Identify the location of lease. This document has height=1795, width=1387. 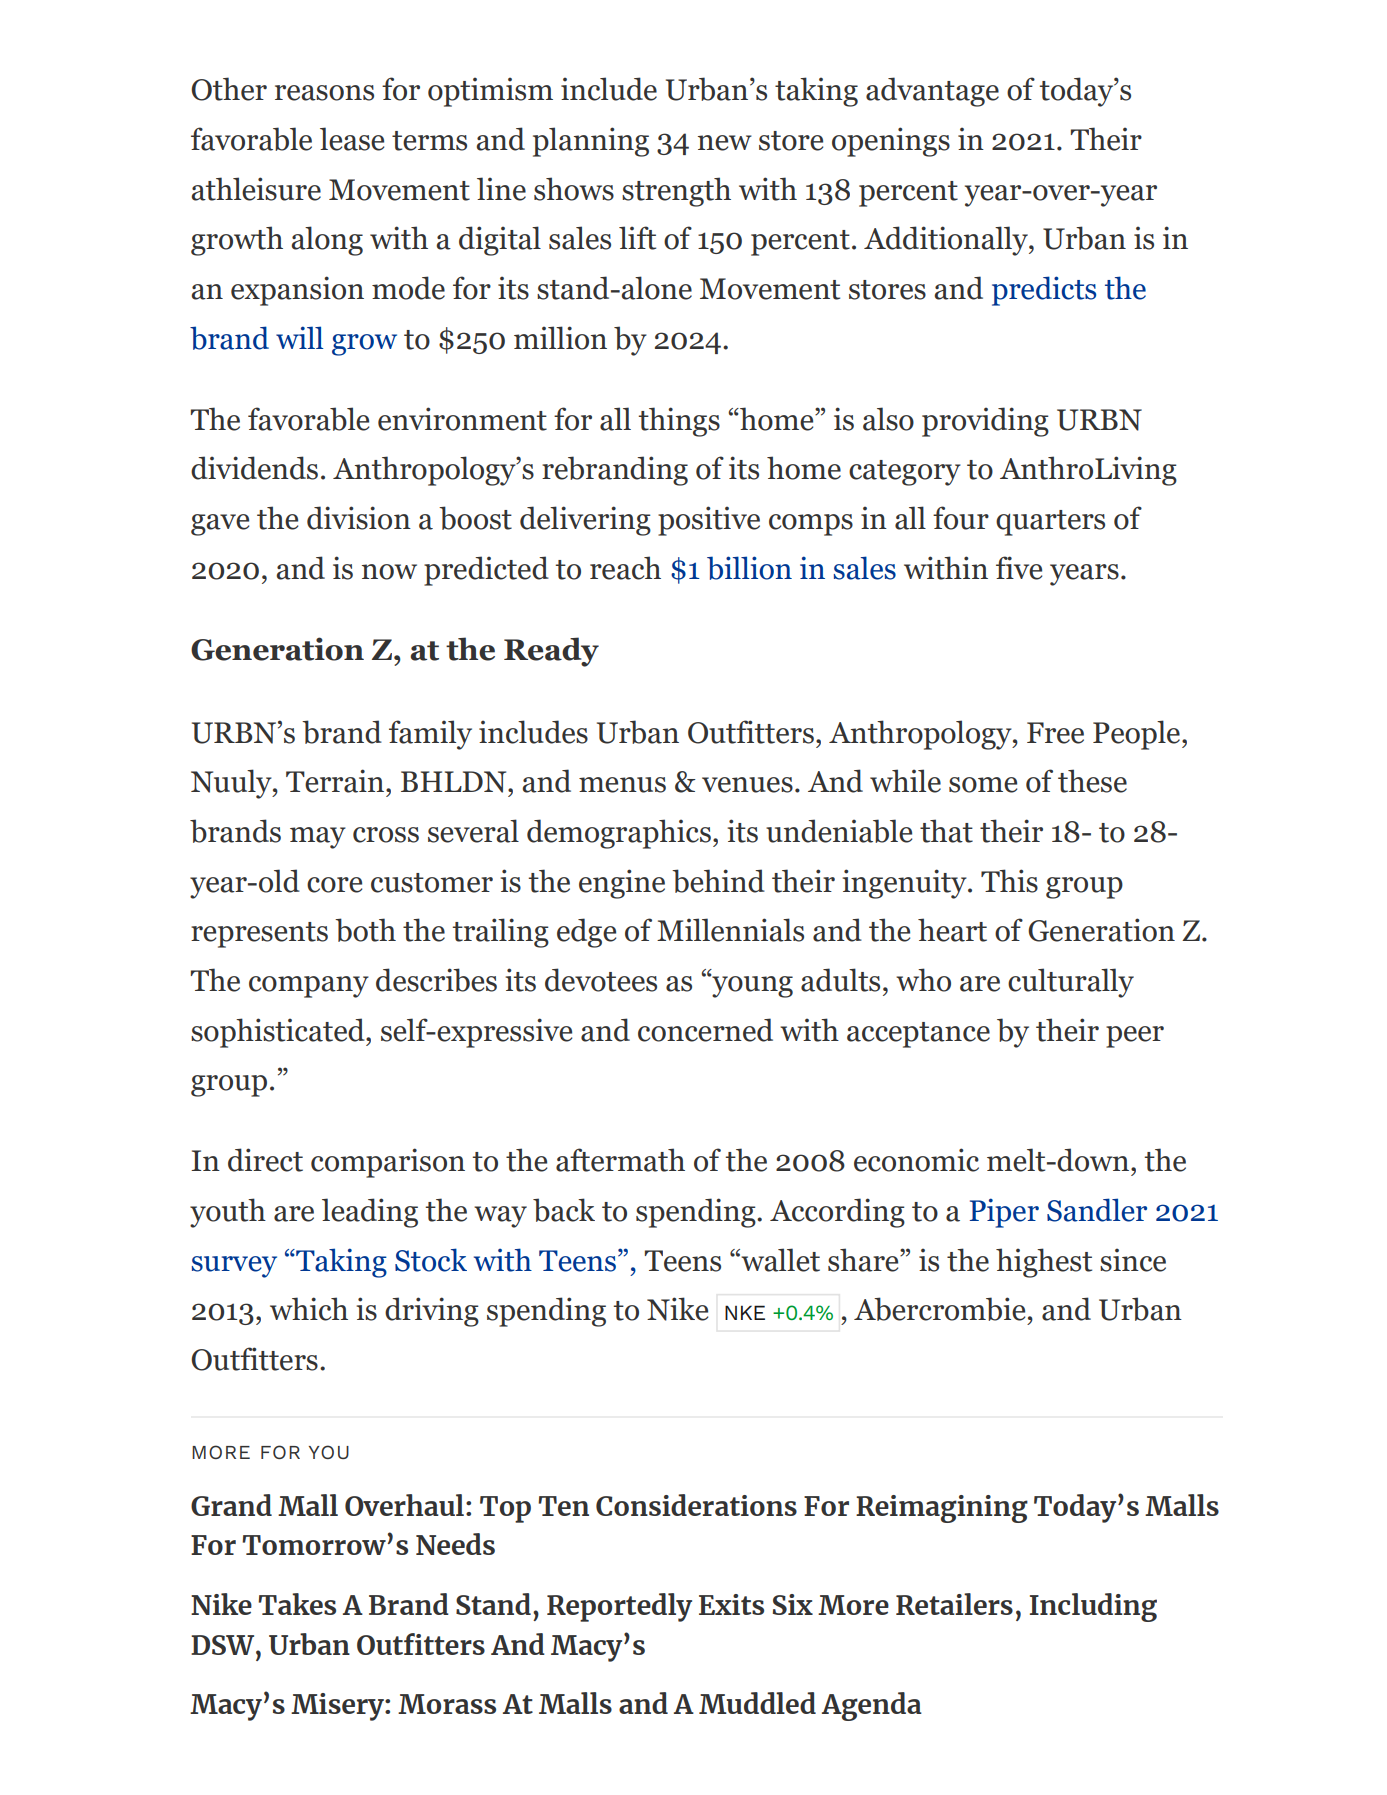
(352, 139).
